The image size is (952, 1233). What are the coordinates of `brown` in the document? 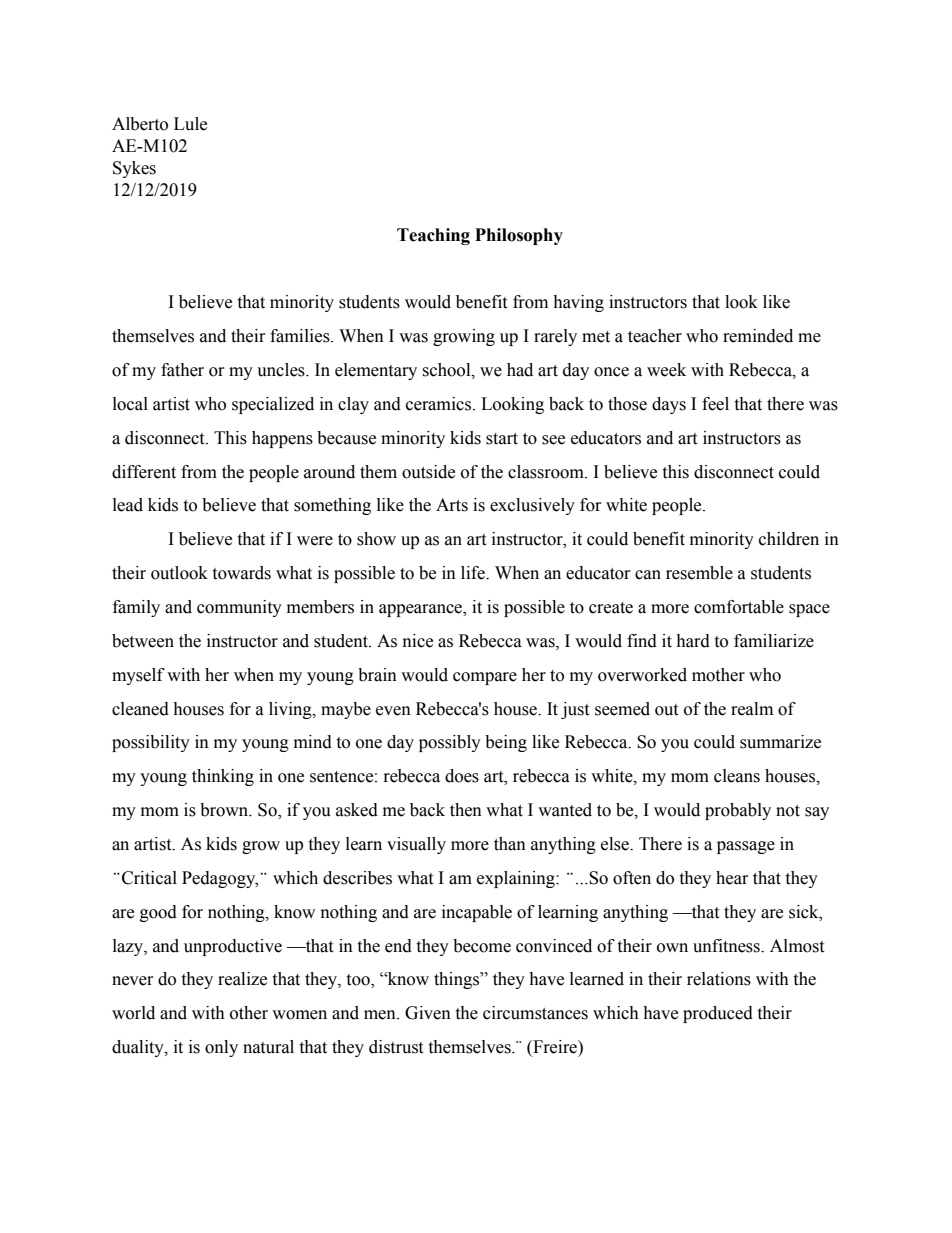 It's located at (225, 810).
